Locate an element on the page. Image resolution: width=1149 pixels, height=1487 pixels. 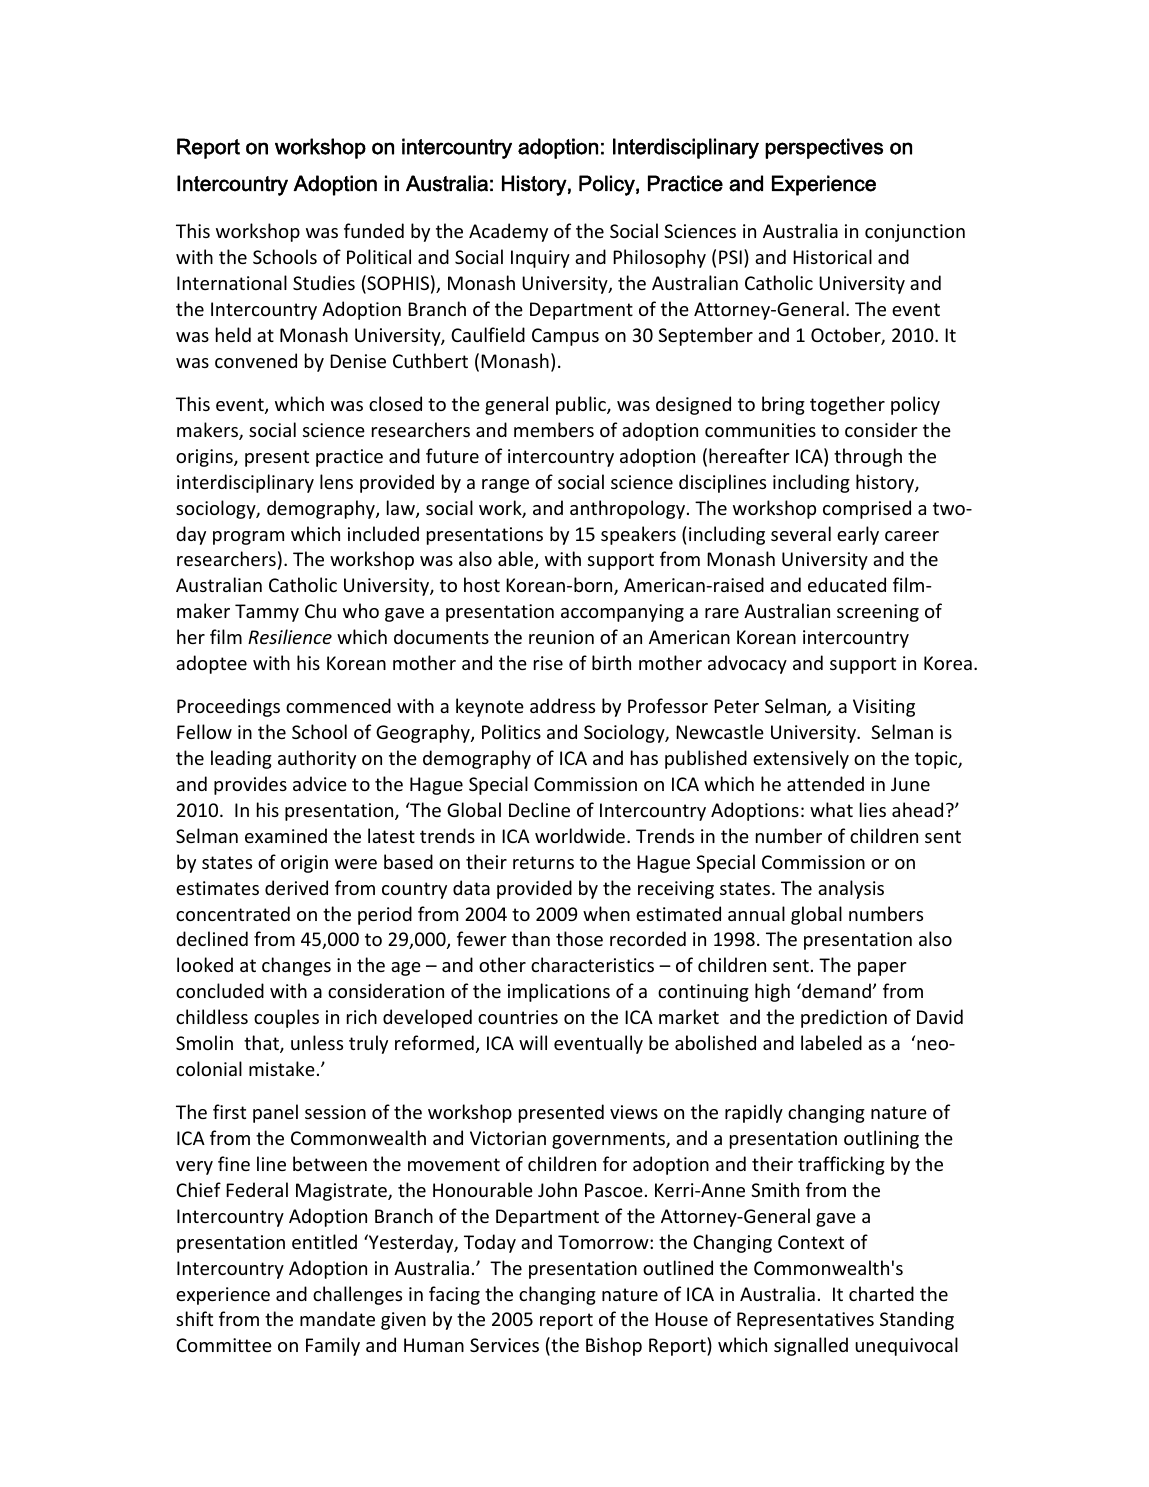
address is located at coordinates (562, 705).
